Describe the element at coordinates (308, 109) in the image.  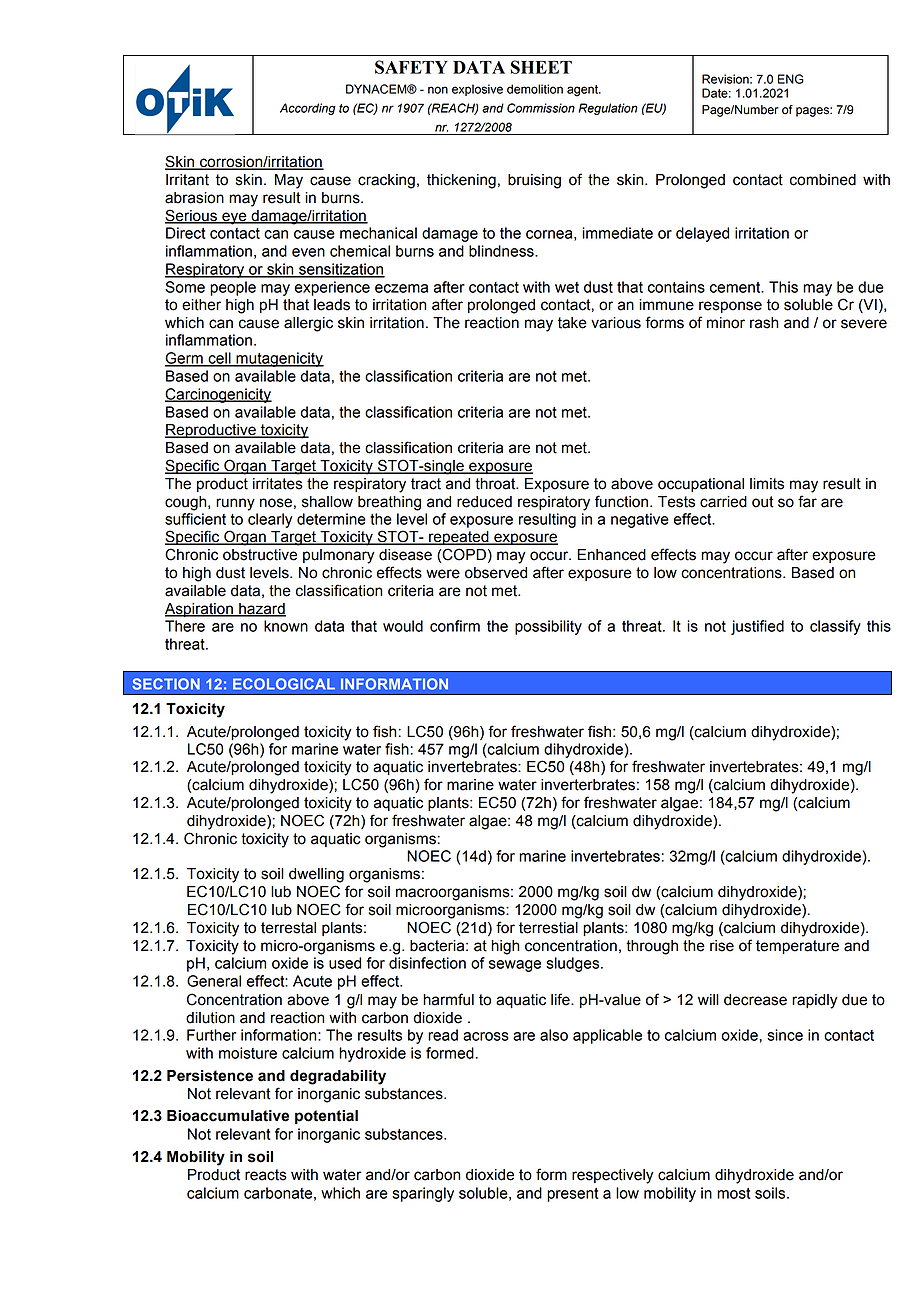
I see `According` at that location.
